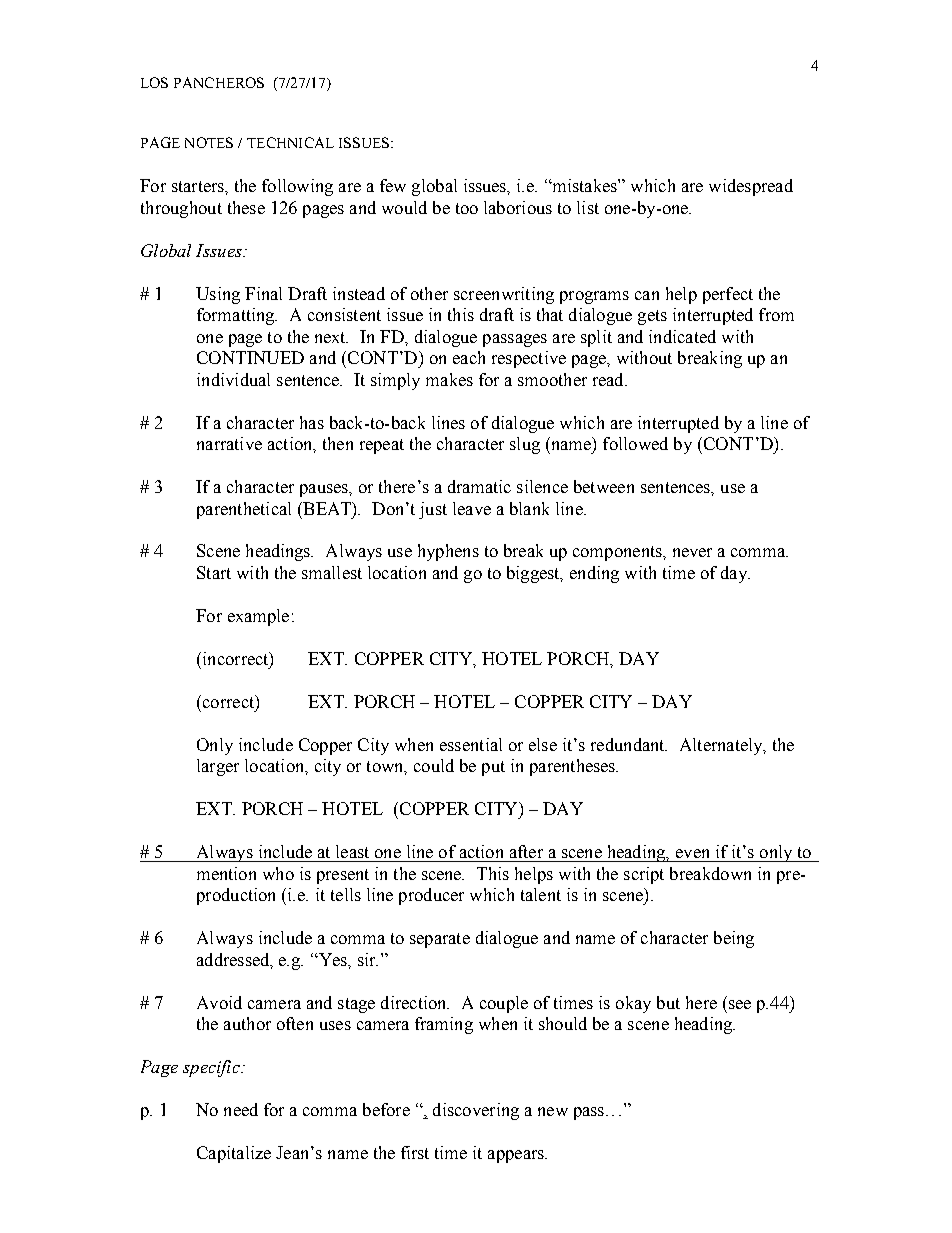 This screenshot has height=1233, width=952. What do you see at coordinates (476, 1111) in the screenshot?
I see `discovering` at bounding box center [476, 1111].
